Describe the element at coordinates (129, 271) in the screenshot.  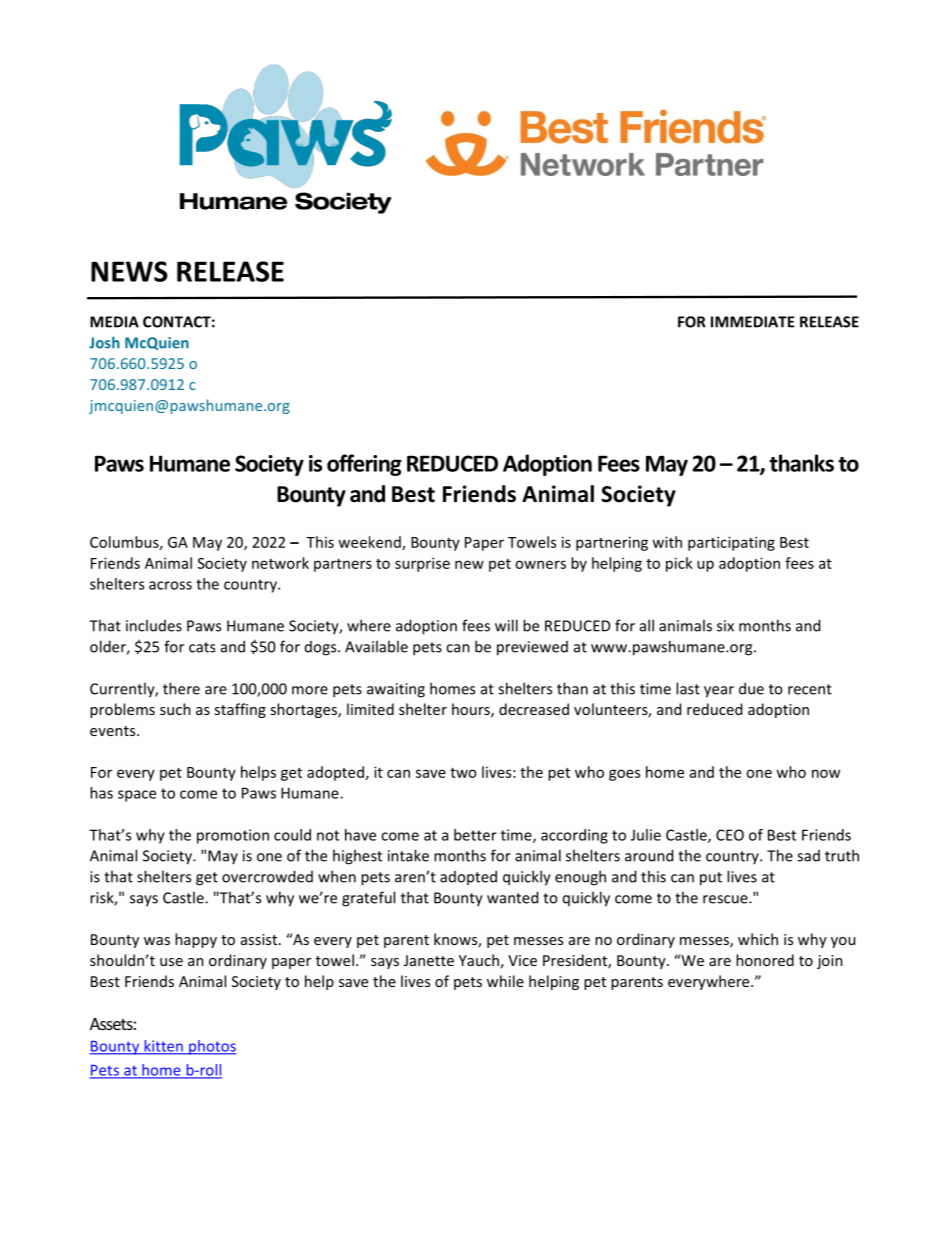
I see `NEWS` at that location.
